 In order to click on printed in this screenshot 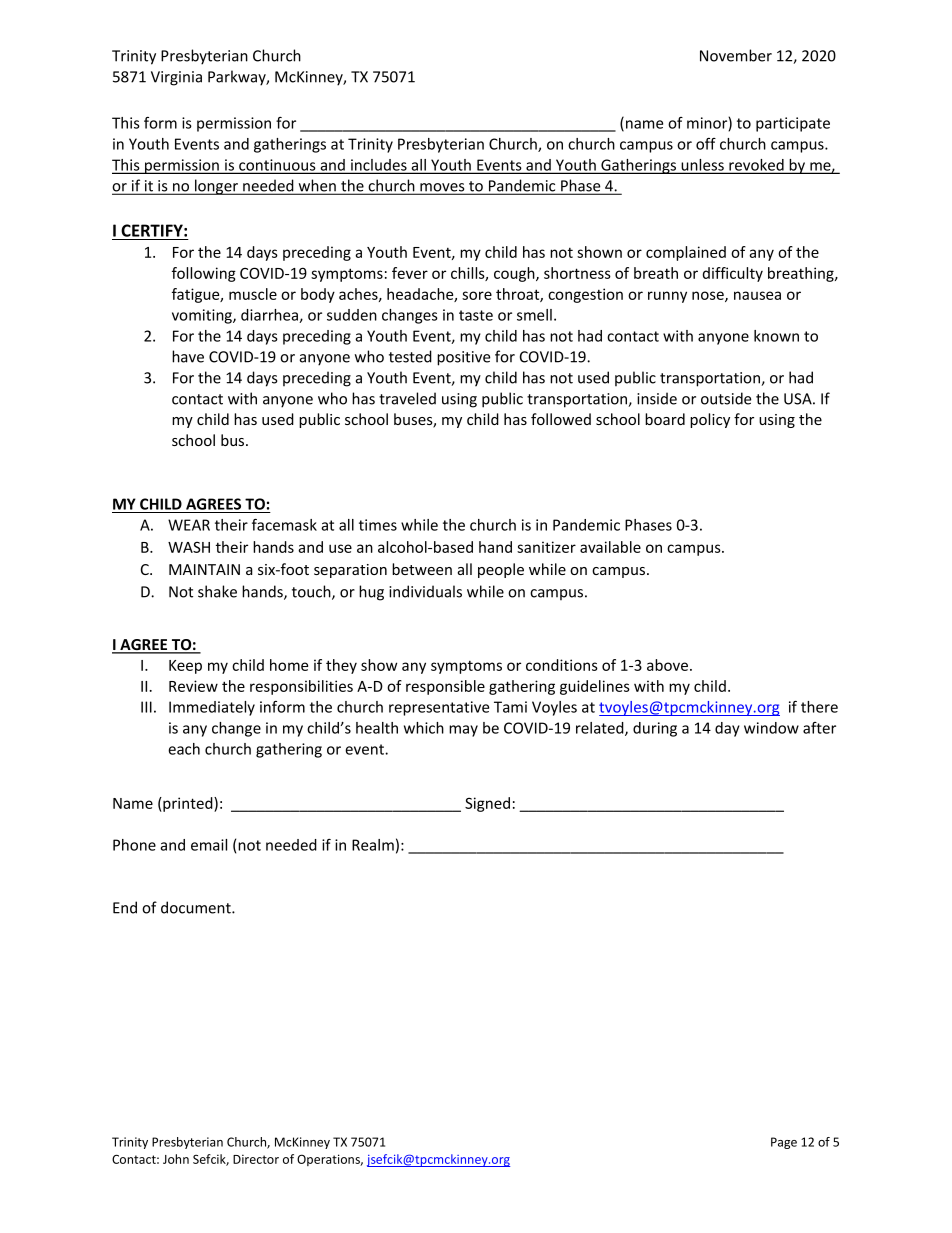, I will do `click(188, 804)`.
